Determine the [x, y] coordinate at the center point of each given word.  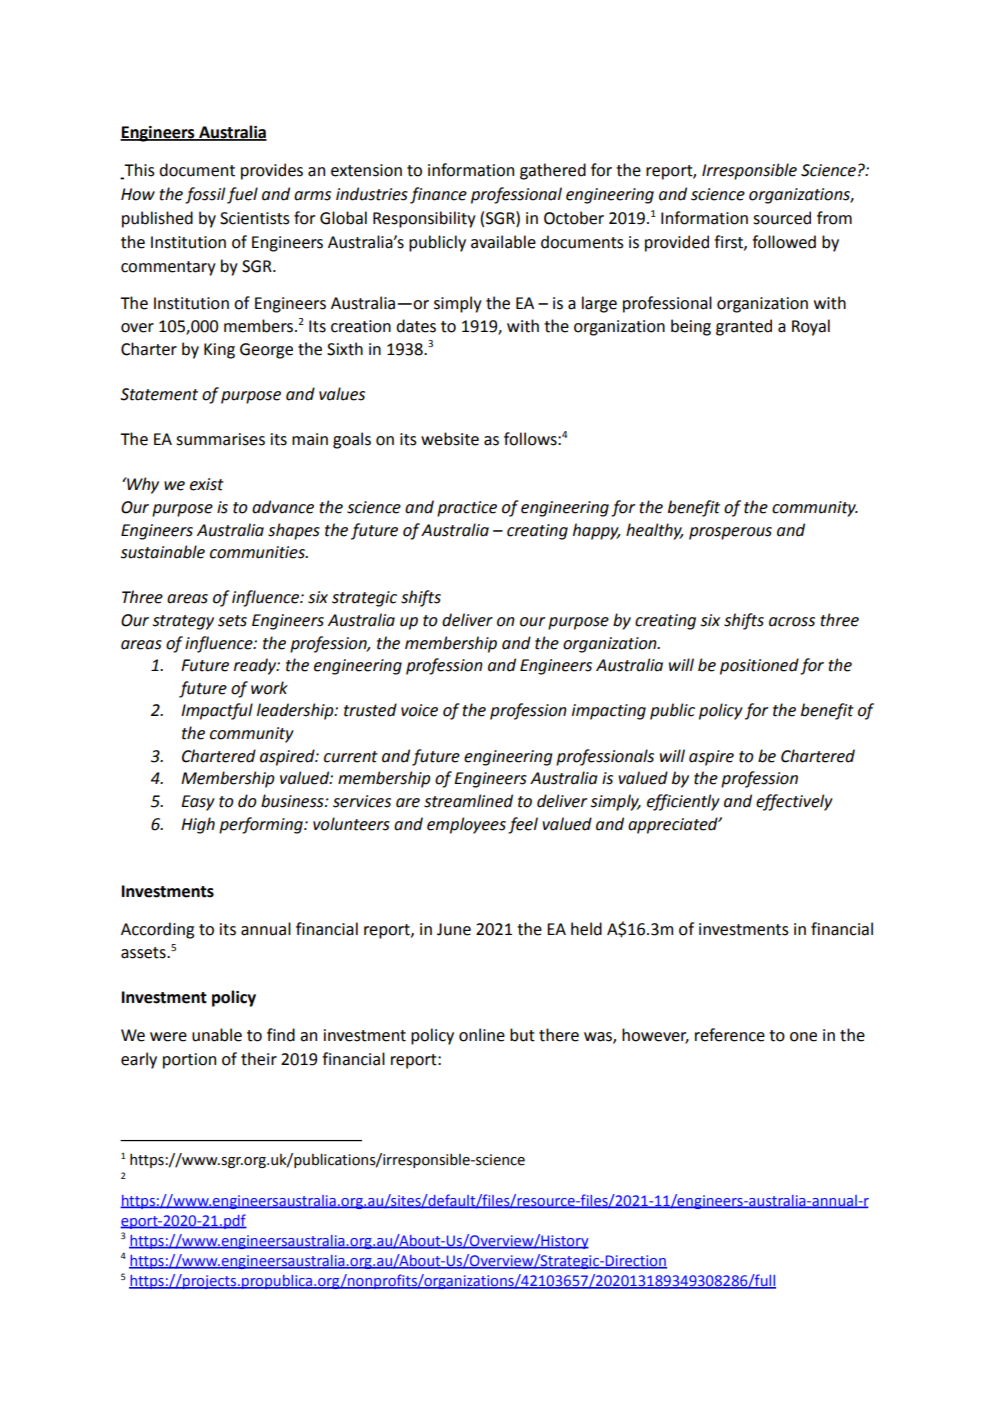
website [450, 439]
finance [438, 195]
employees [466, 825]
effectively [794, 802]
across [792, 622]
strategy [183, 622]
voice [419, 710]
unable [217, 1035]
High [198, 825]
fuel [242, 195]
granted [744, 327]
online [482, 1035]
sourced [782, 218]
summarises [220, 439]
